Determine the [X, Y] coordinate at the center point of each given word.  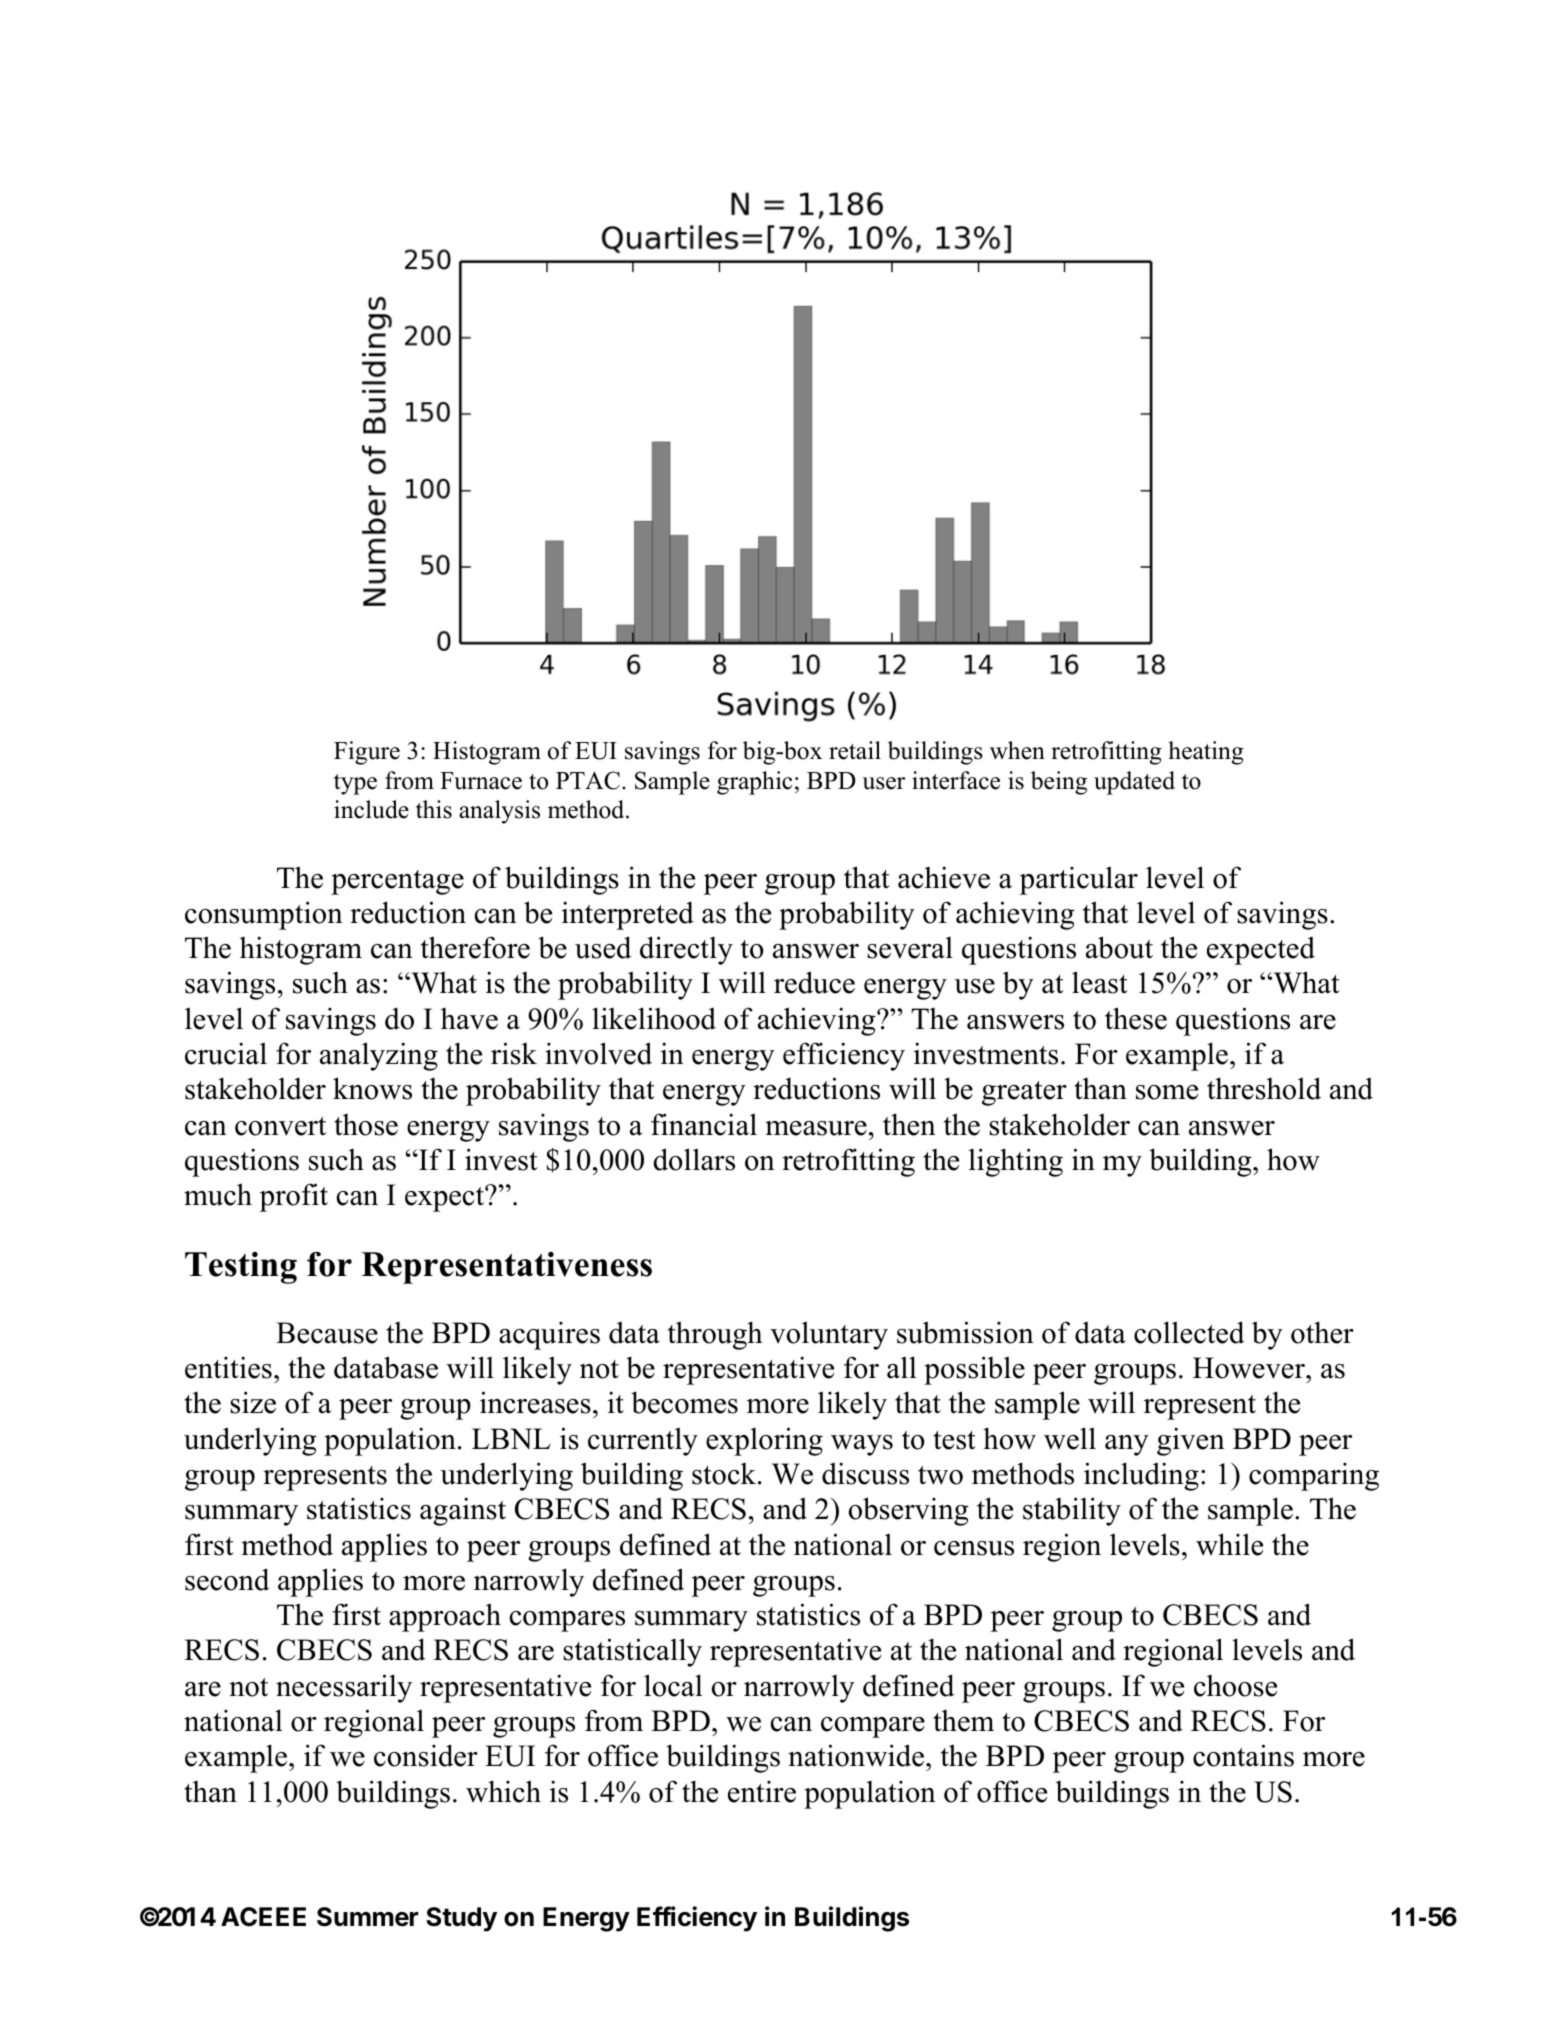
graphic [754, 783]
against [463, 1511]
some [1167, 1092]
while [1229, 1544]
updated [1134, 783]
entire [762, 1791]
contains [1243, 1755]
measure [816, 1128]
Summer [368, 1917]
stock [725, 1474]
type [355, 784]
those [366, 1125]
